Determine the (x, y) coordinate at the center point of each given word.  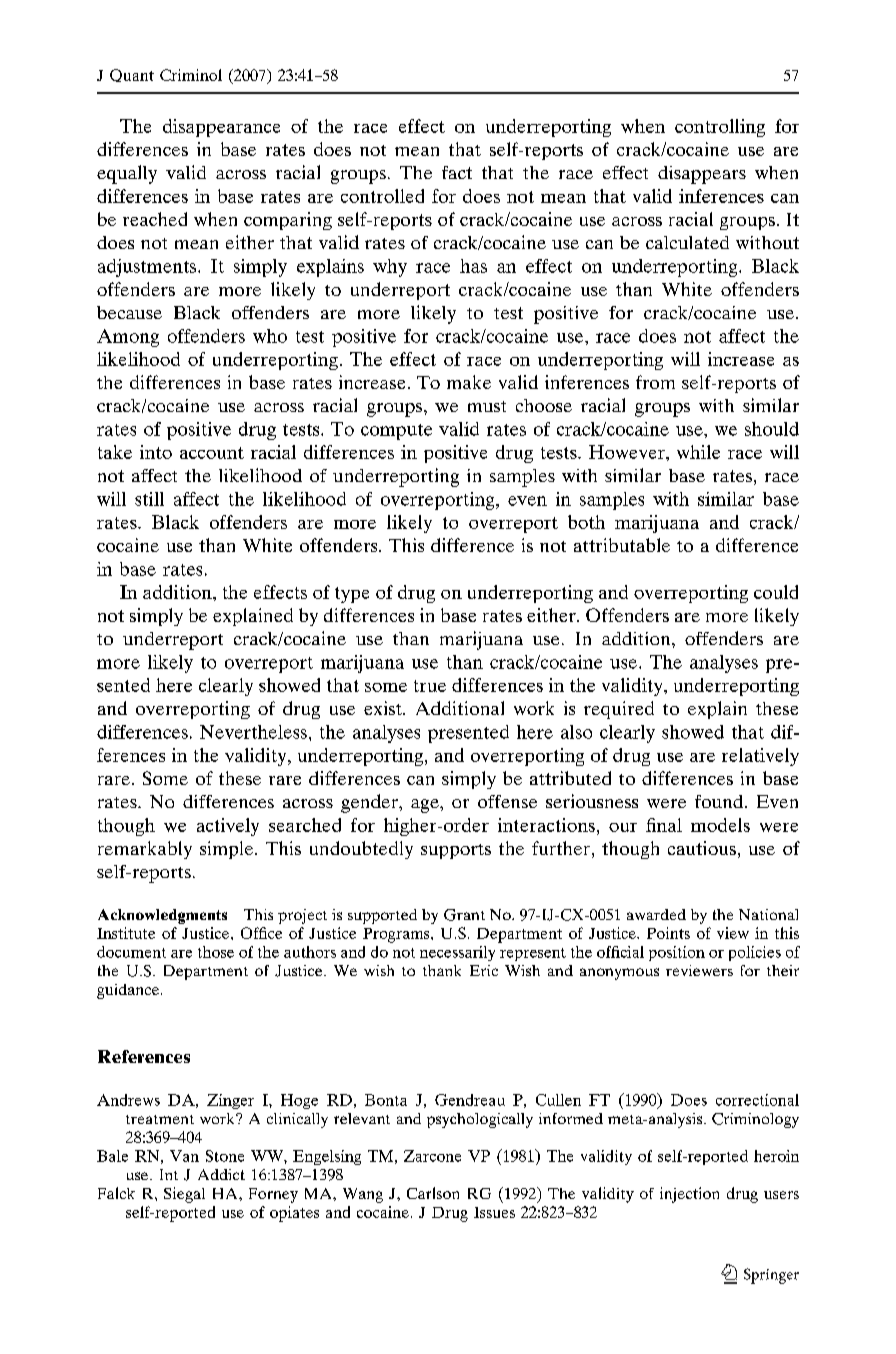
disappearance (221, 128)
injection (689, 1195)
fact (457, 172)
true (430, 686)
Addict (221, 1174)
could (776, 592)
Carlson (433, 1193)
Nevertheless (253, 732)
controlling (720, 128)
